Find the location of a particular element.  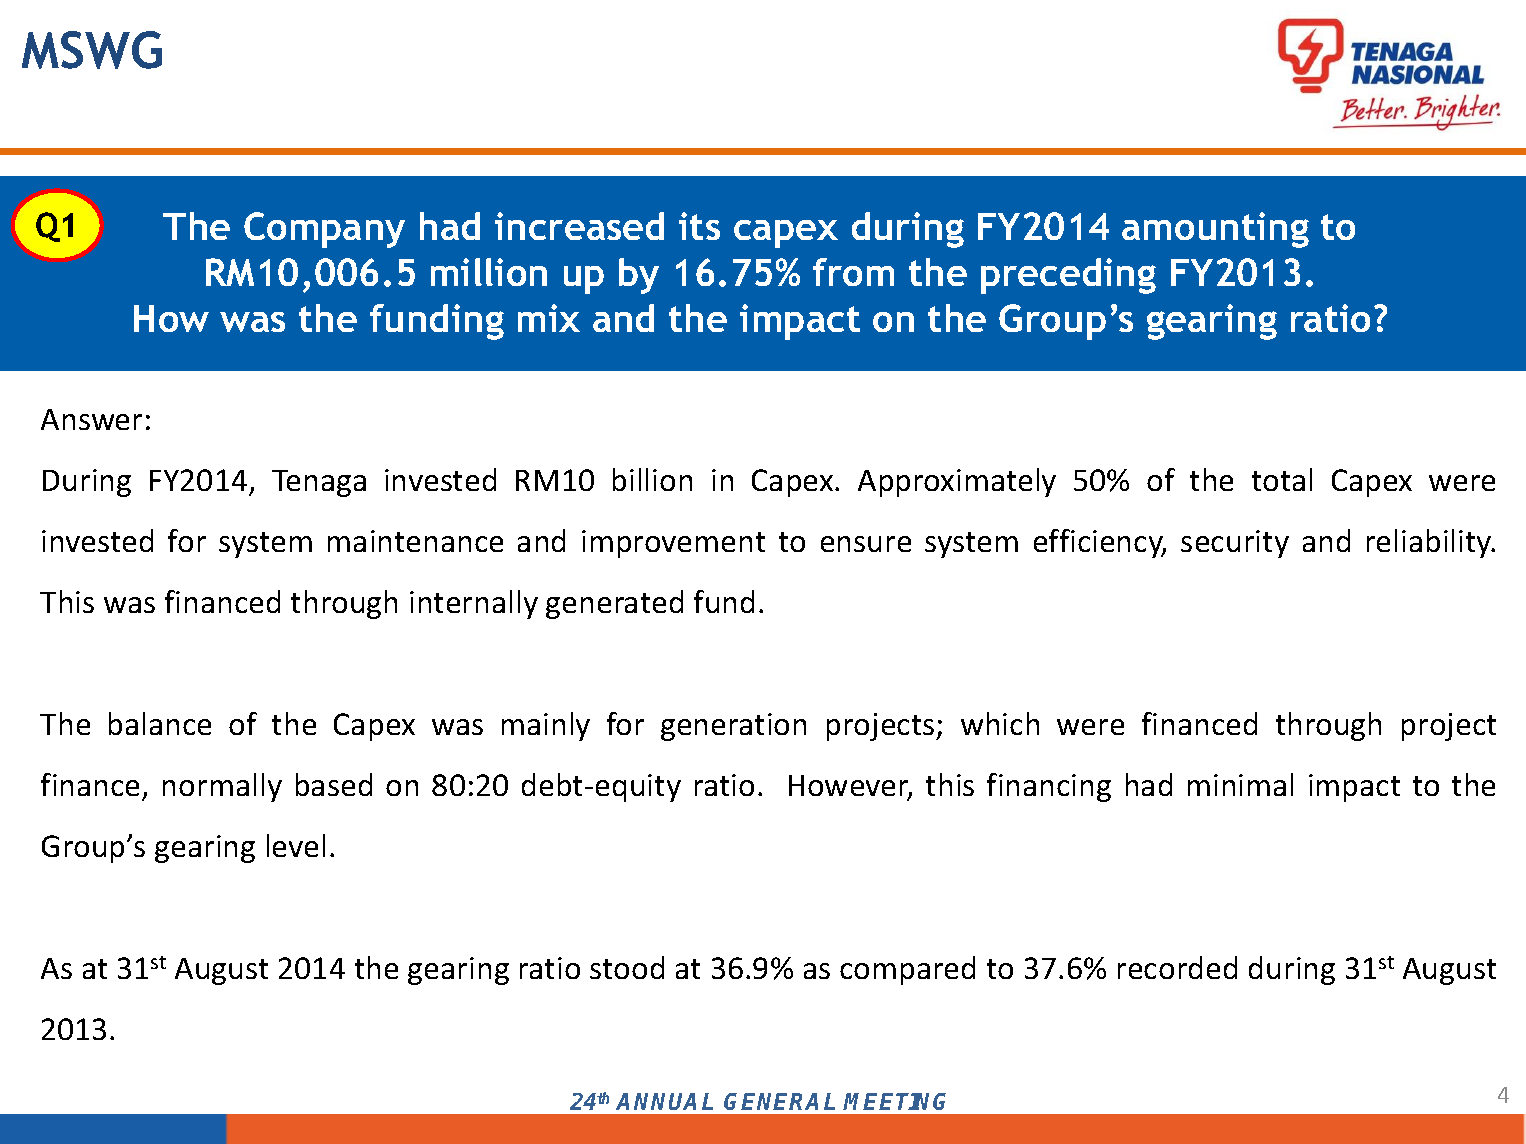

Company is located at coordinates (324, 230).
